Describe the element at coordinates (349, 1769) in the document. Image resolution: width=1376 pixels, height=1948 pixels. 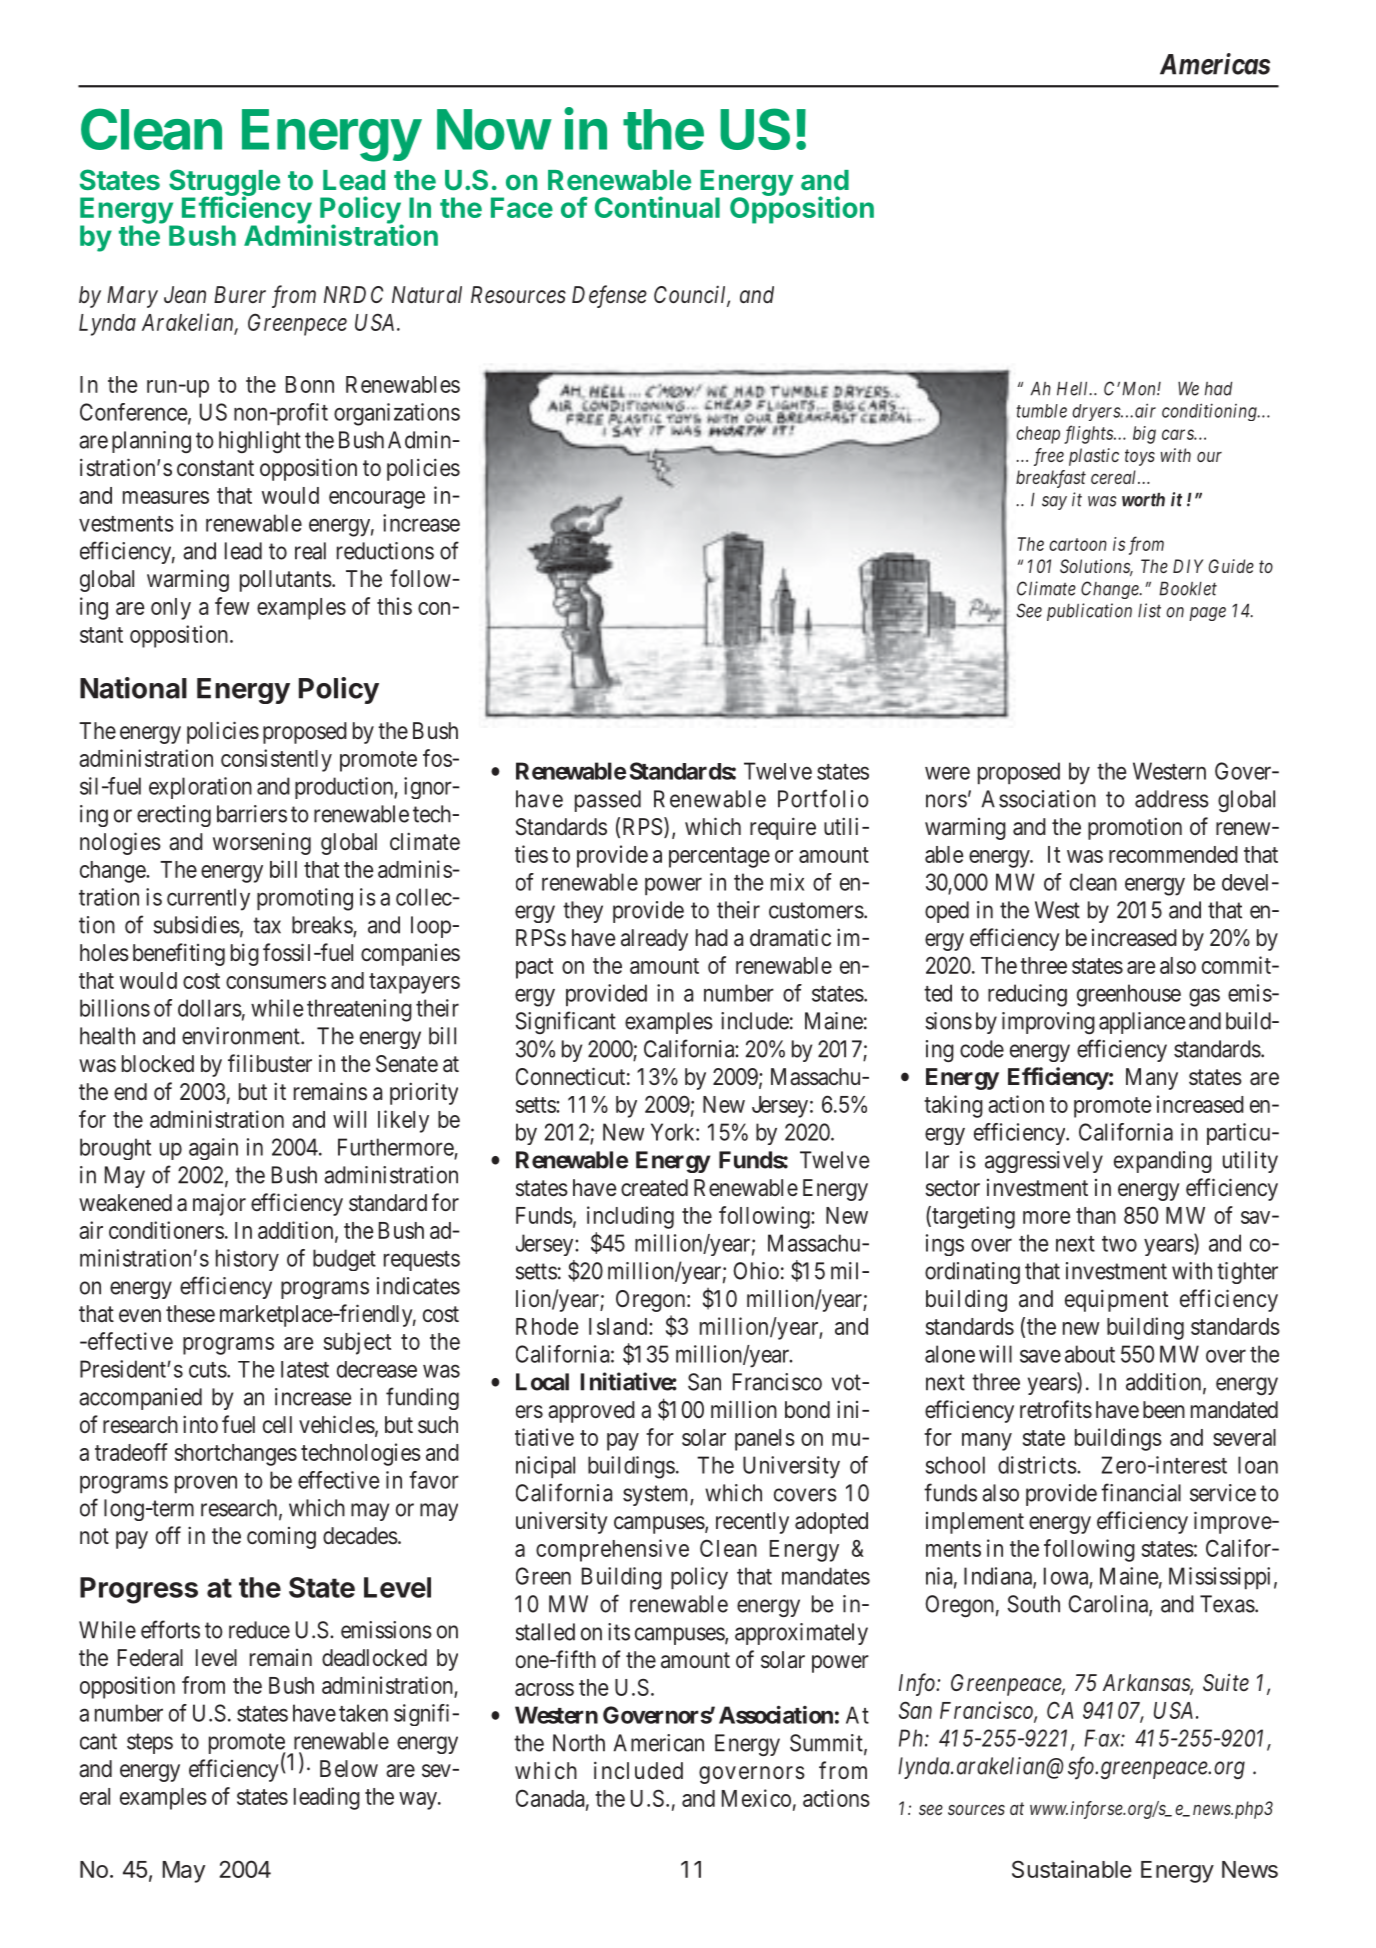
I see `Below` at that location.
